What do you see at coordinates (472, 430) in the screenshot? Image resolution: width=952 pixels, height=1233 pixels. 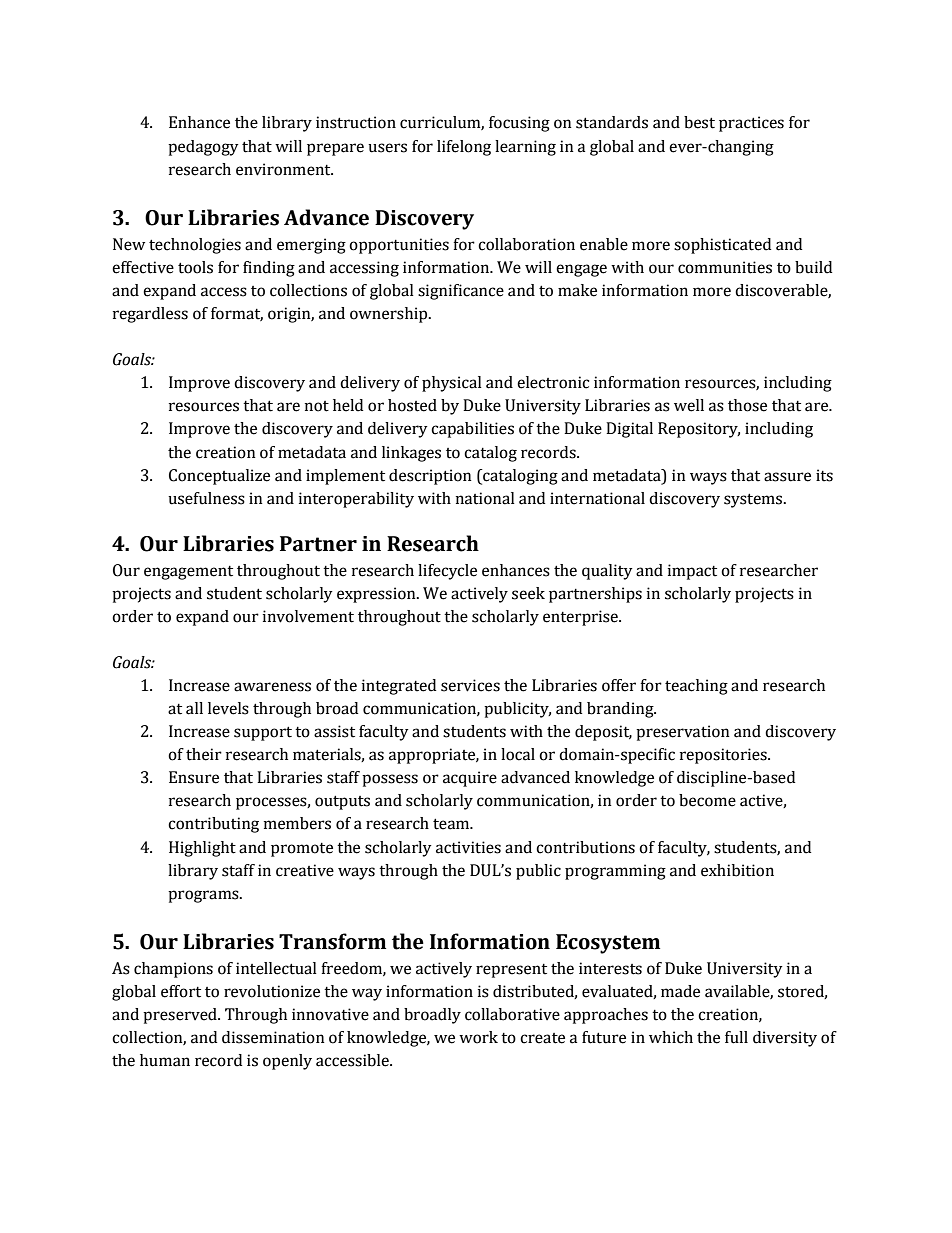 I see `capabilities` at bounding box center [472, 430].
